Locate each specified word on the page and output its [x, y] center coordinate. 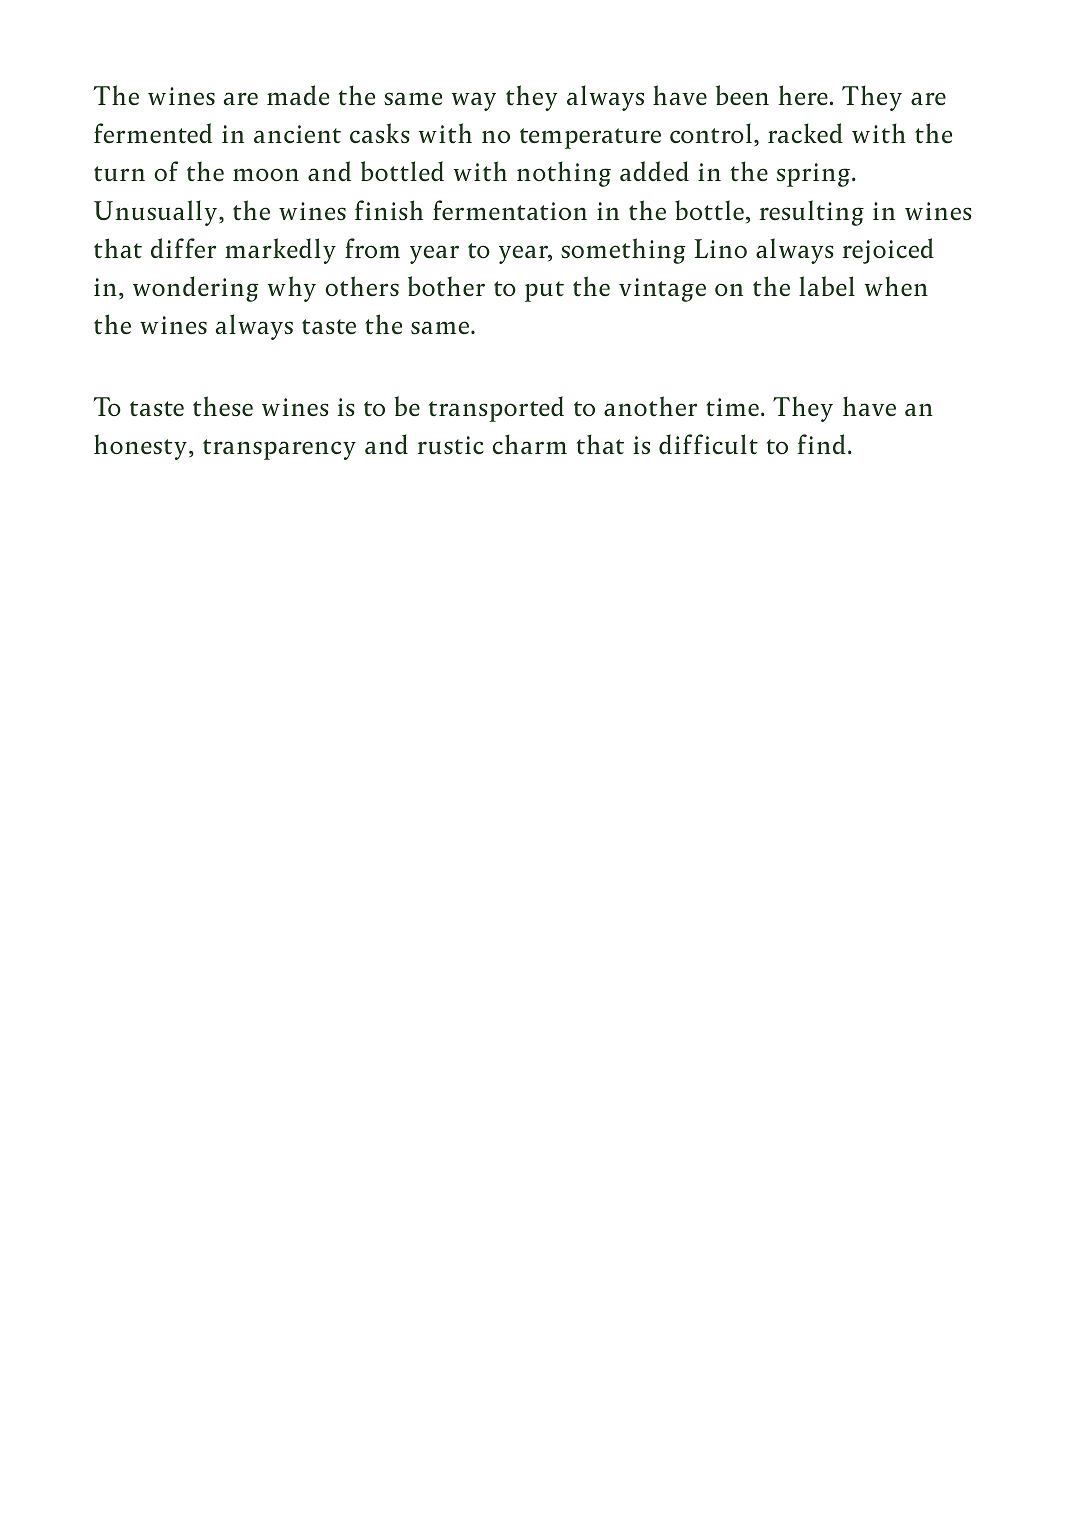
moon [266, 174]
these [223, 406]
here [803, 95]
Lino [720, 248]
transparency [279, 449]
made [298, 95]
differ [183, 248]
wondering [195, 289]
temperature [590, 138]
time [732, 407]
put [544, 291]
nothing [564, 174]
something [623, 251]
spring [813, 175]
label [827, 286]
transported [496, 409]
